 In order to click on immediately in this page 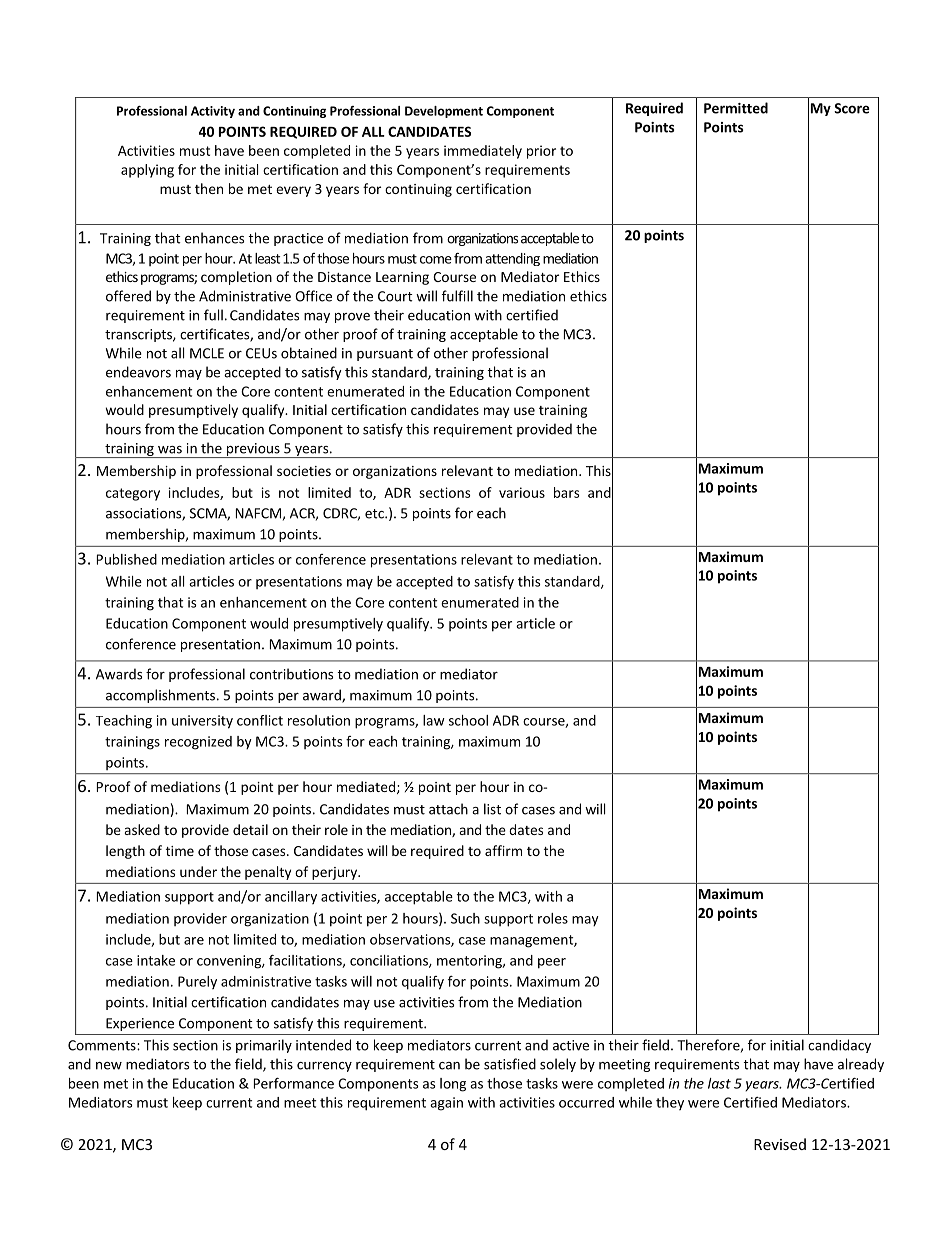, I will do `click(483, 152)`.
